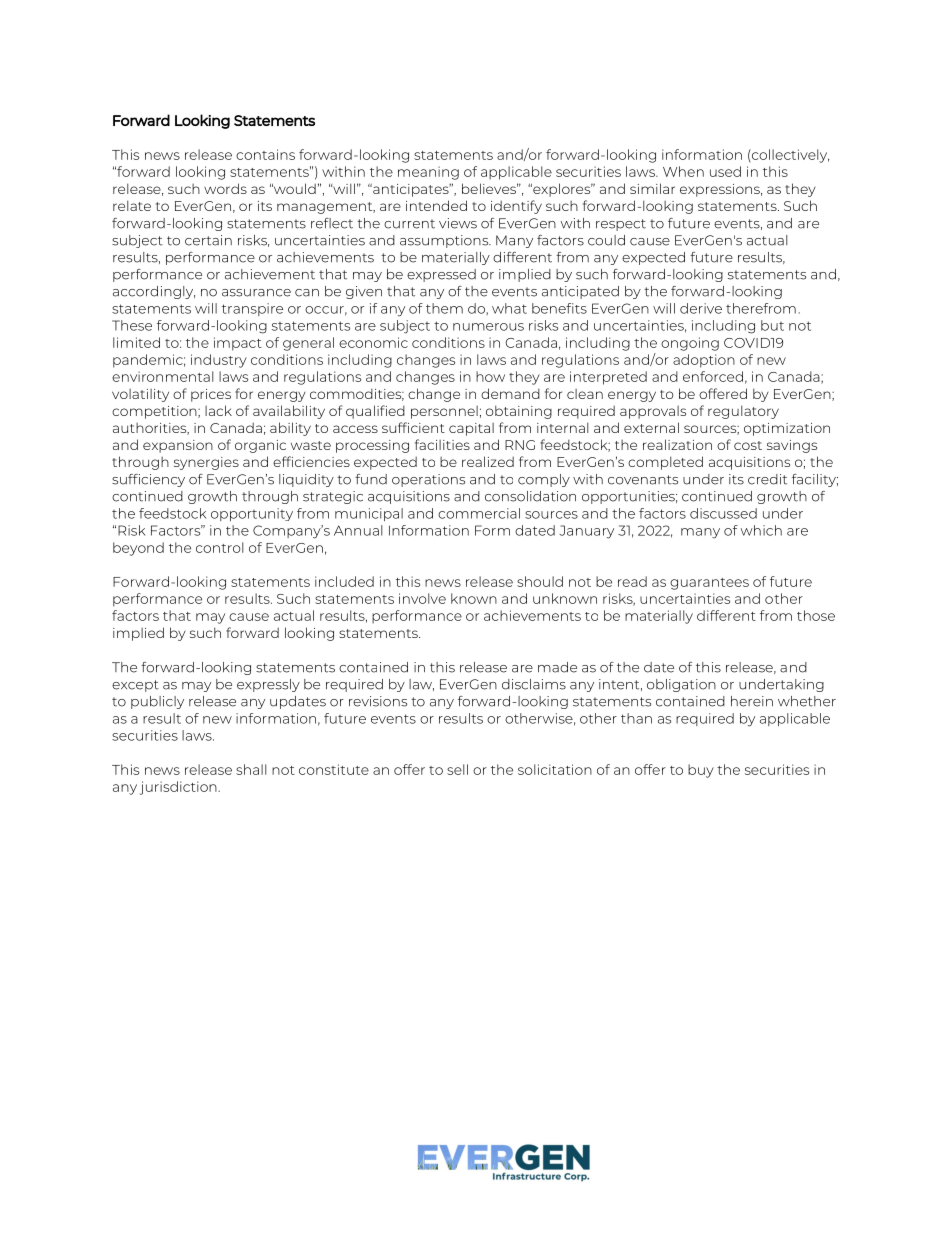  What do you see at coordinates (428, 173) in the page?
I see `meaning` at bounding box center [428, 173].
